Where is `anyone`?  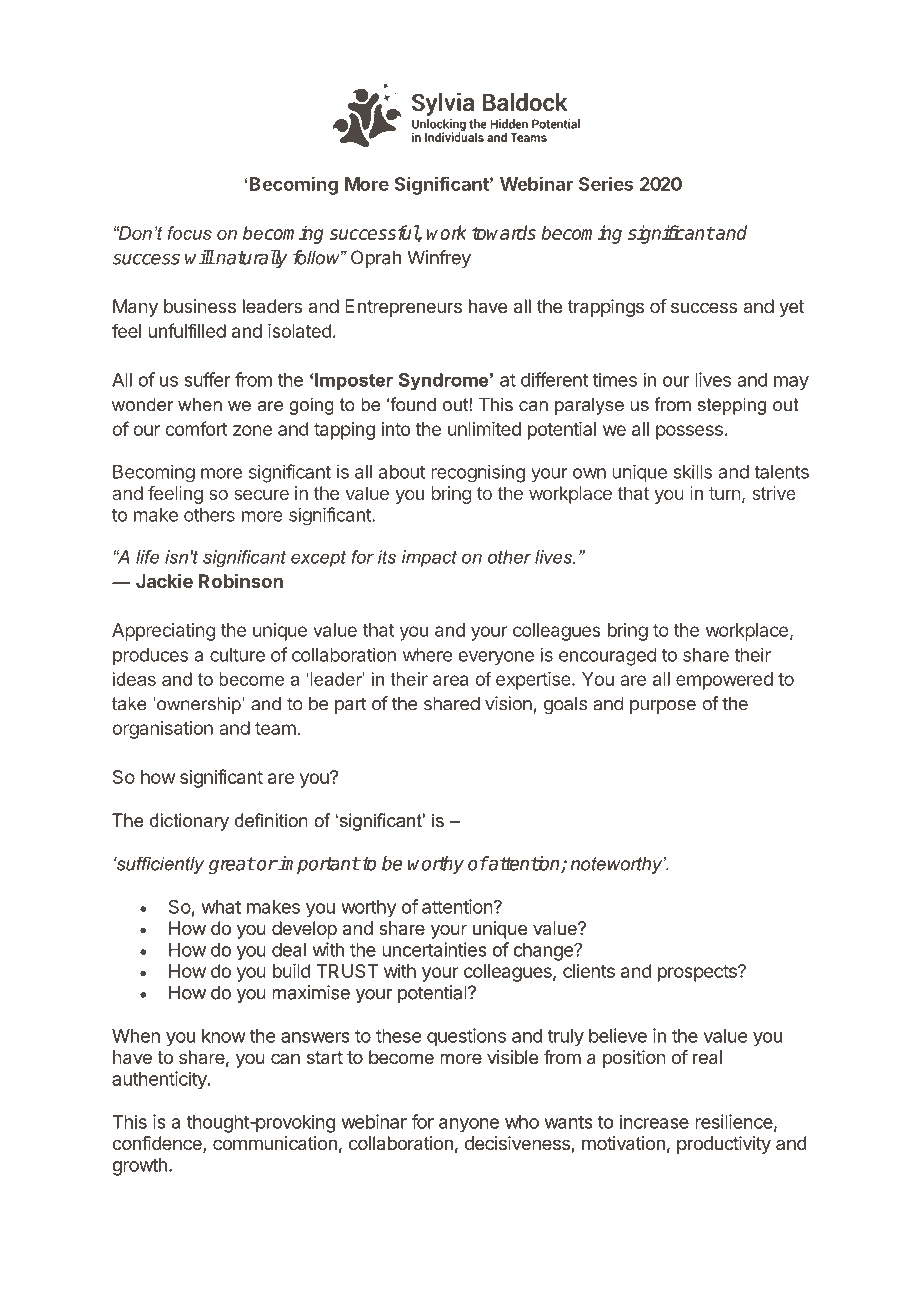 anyone is located at coordinates (469, 1125).
